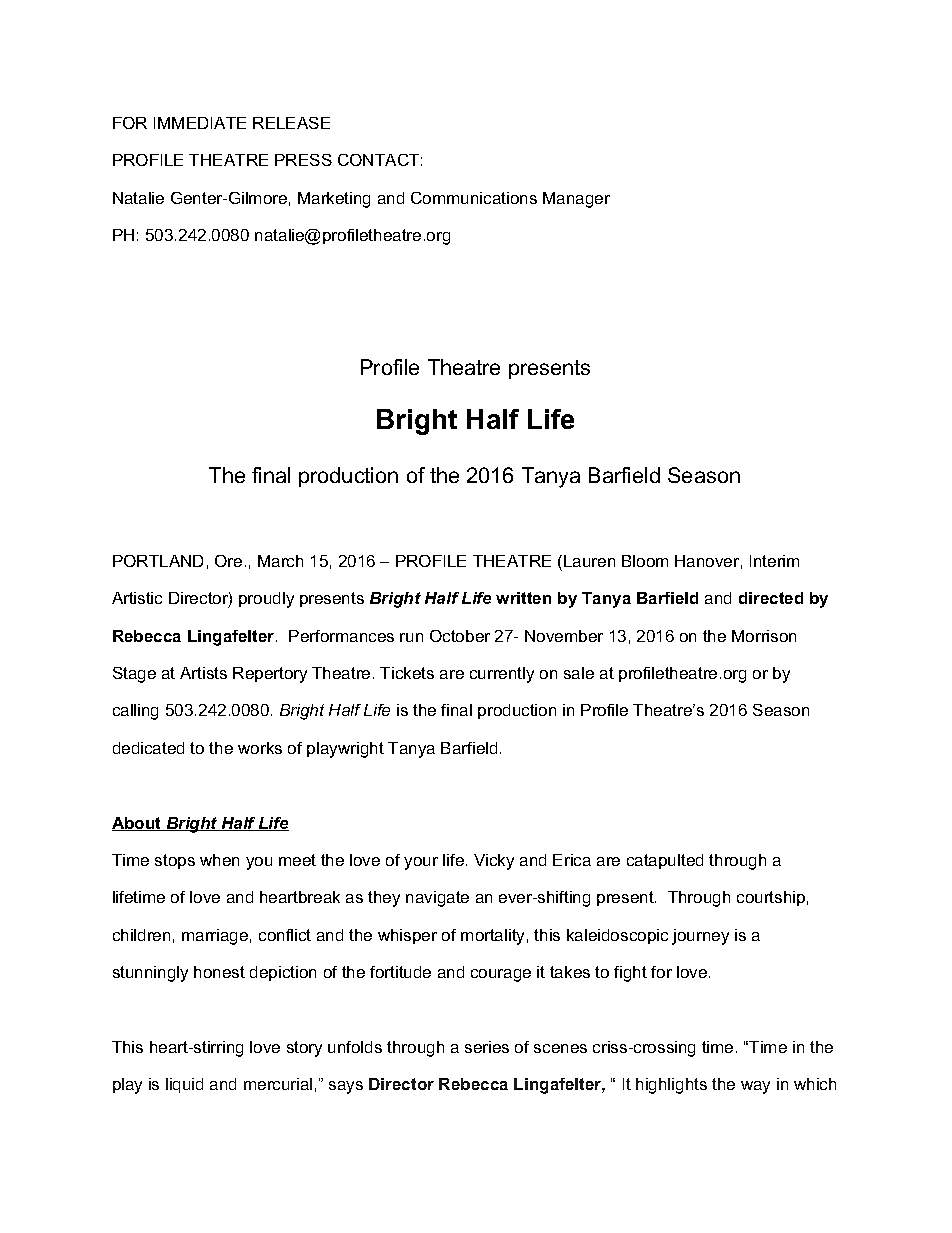 Image resolution: width=952 pixels, height=1233 pixels. What do you see at coordinates (219, 860) in the image?
I see `when` at bounding box center [219, 860].
